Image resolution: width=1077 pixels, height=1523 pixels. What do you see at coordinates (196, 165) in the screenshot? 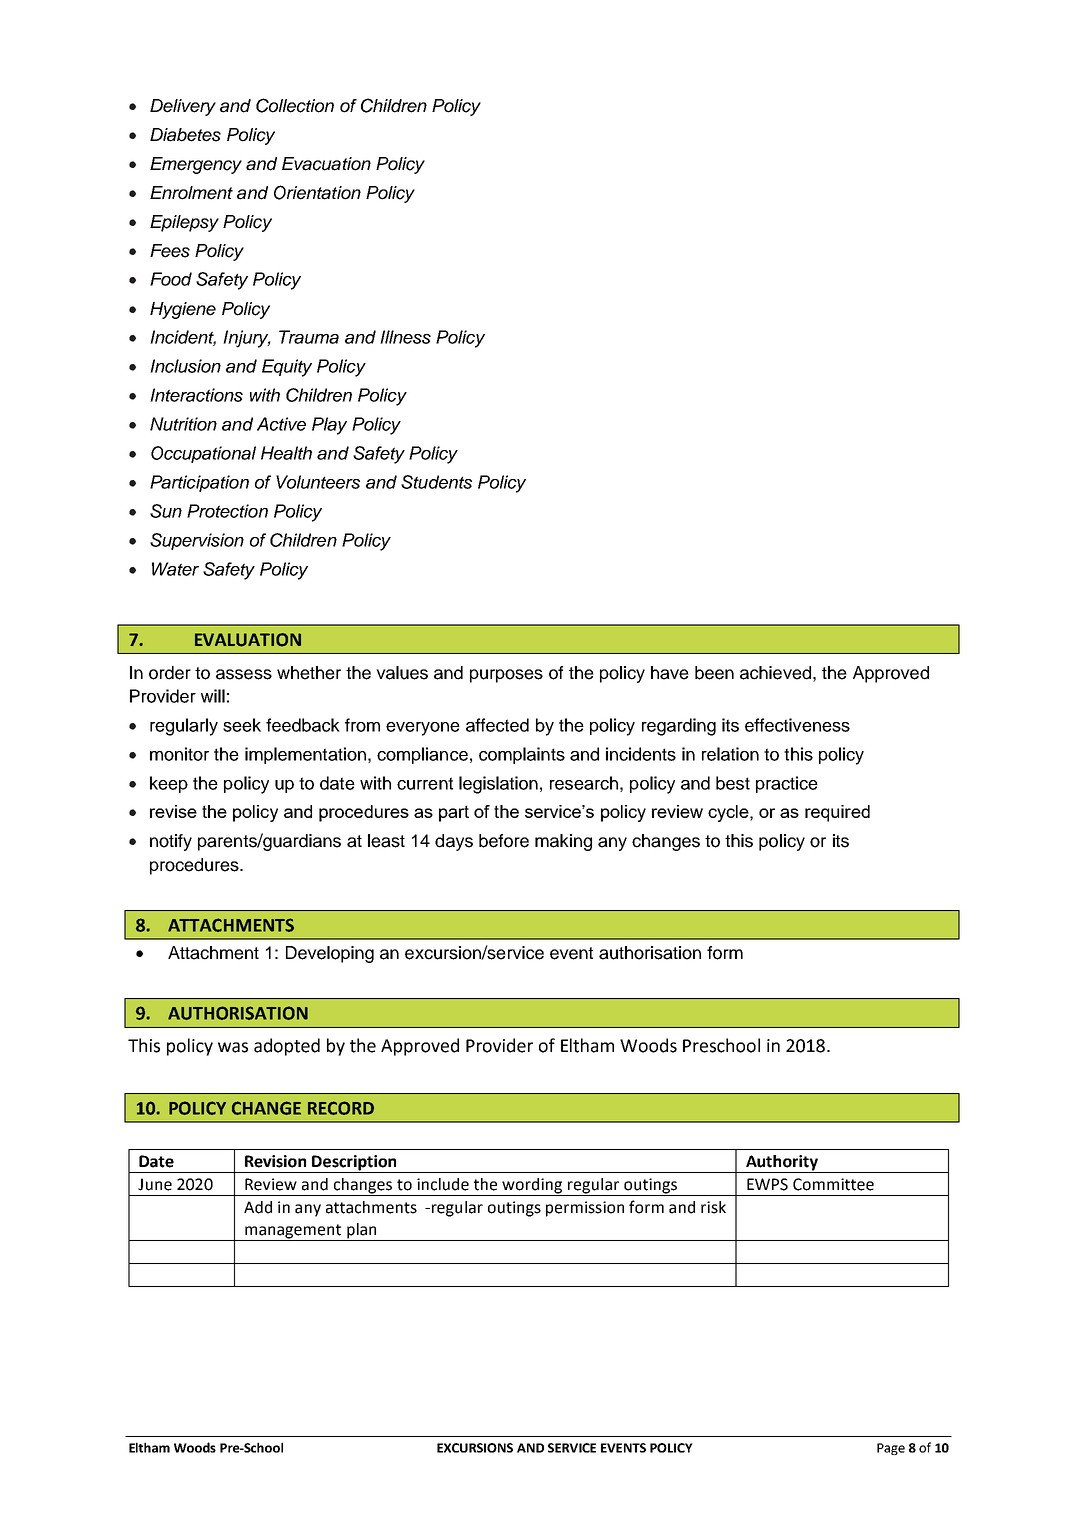
I see `Emergency` at bounding box center [196, 165].
